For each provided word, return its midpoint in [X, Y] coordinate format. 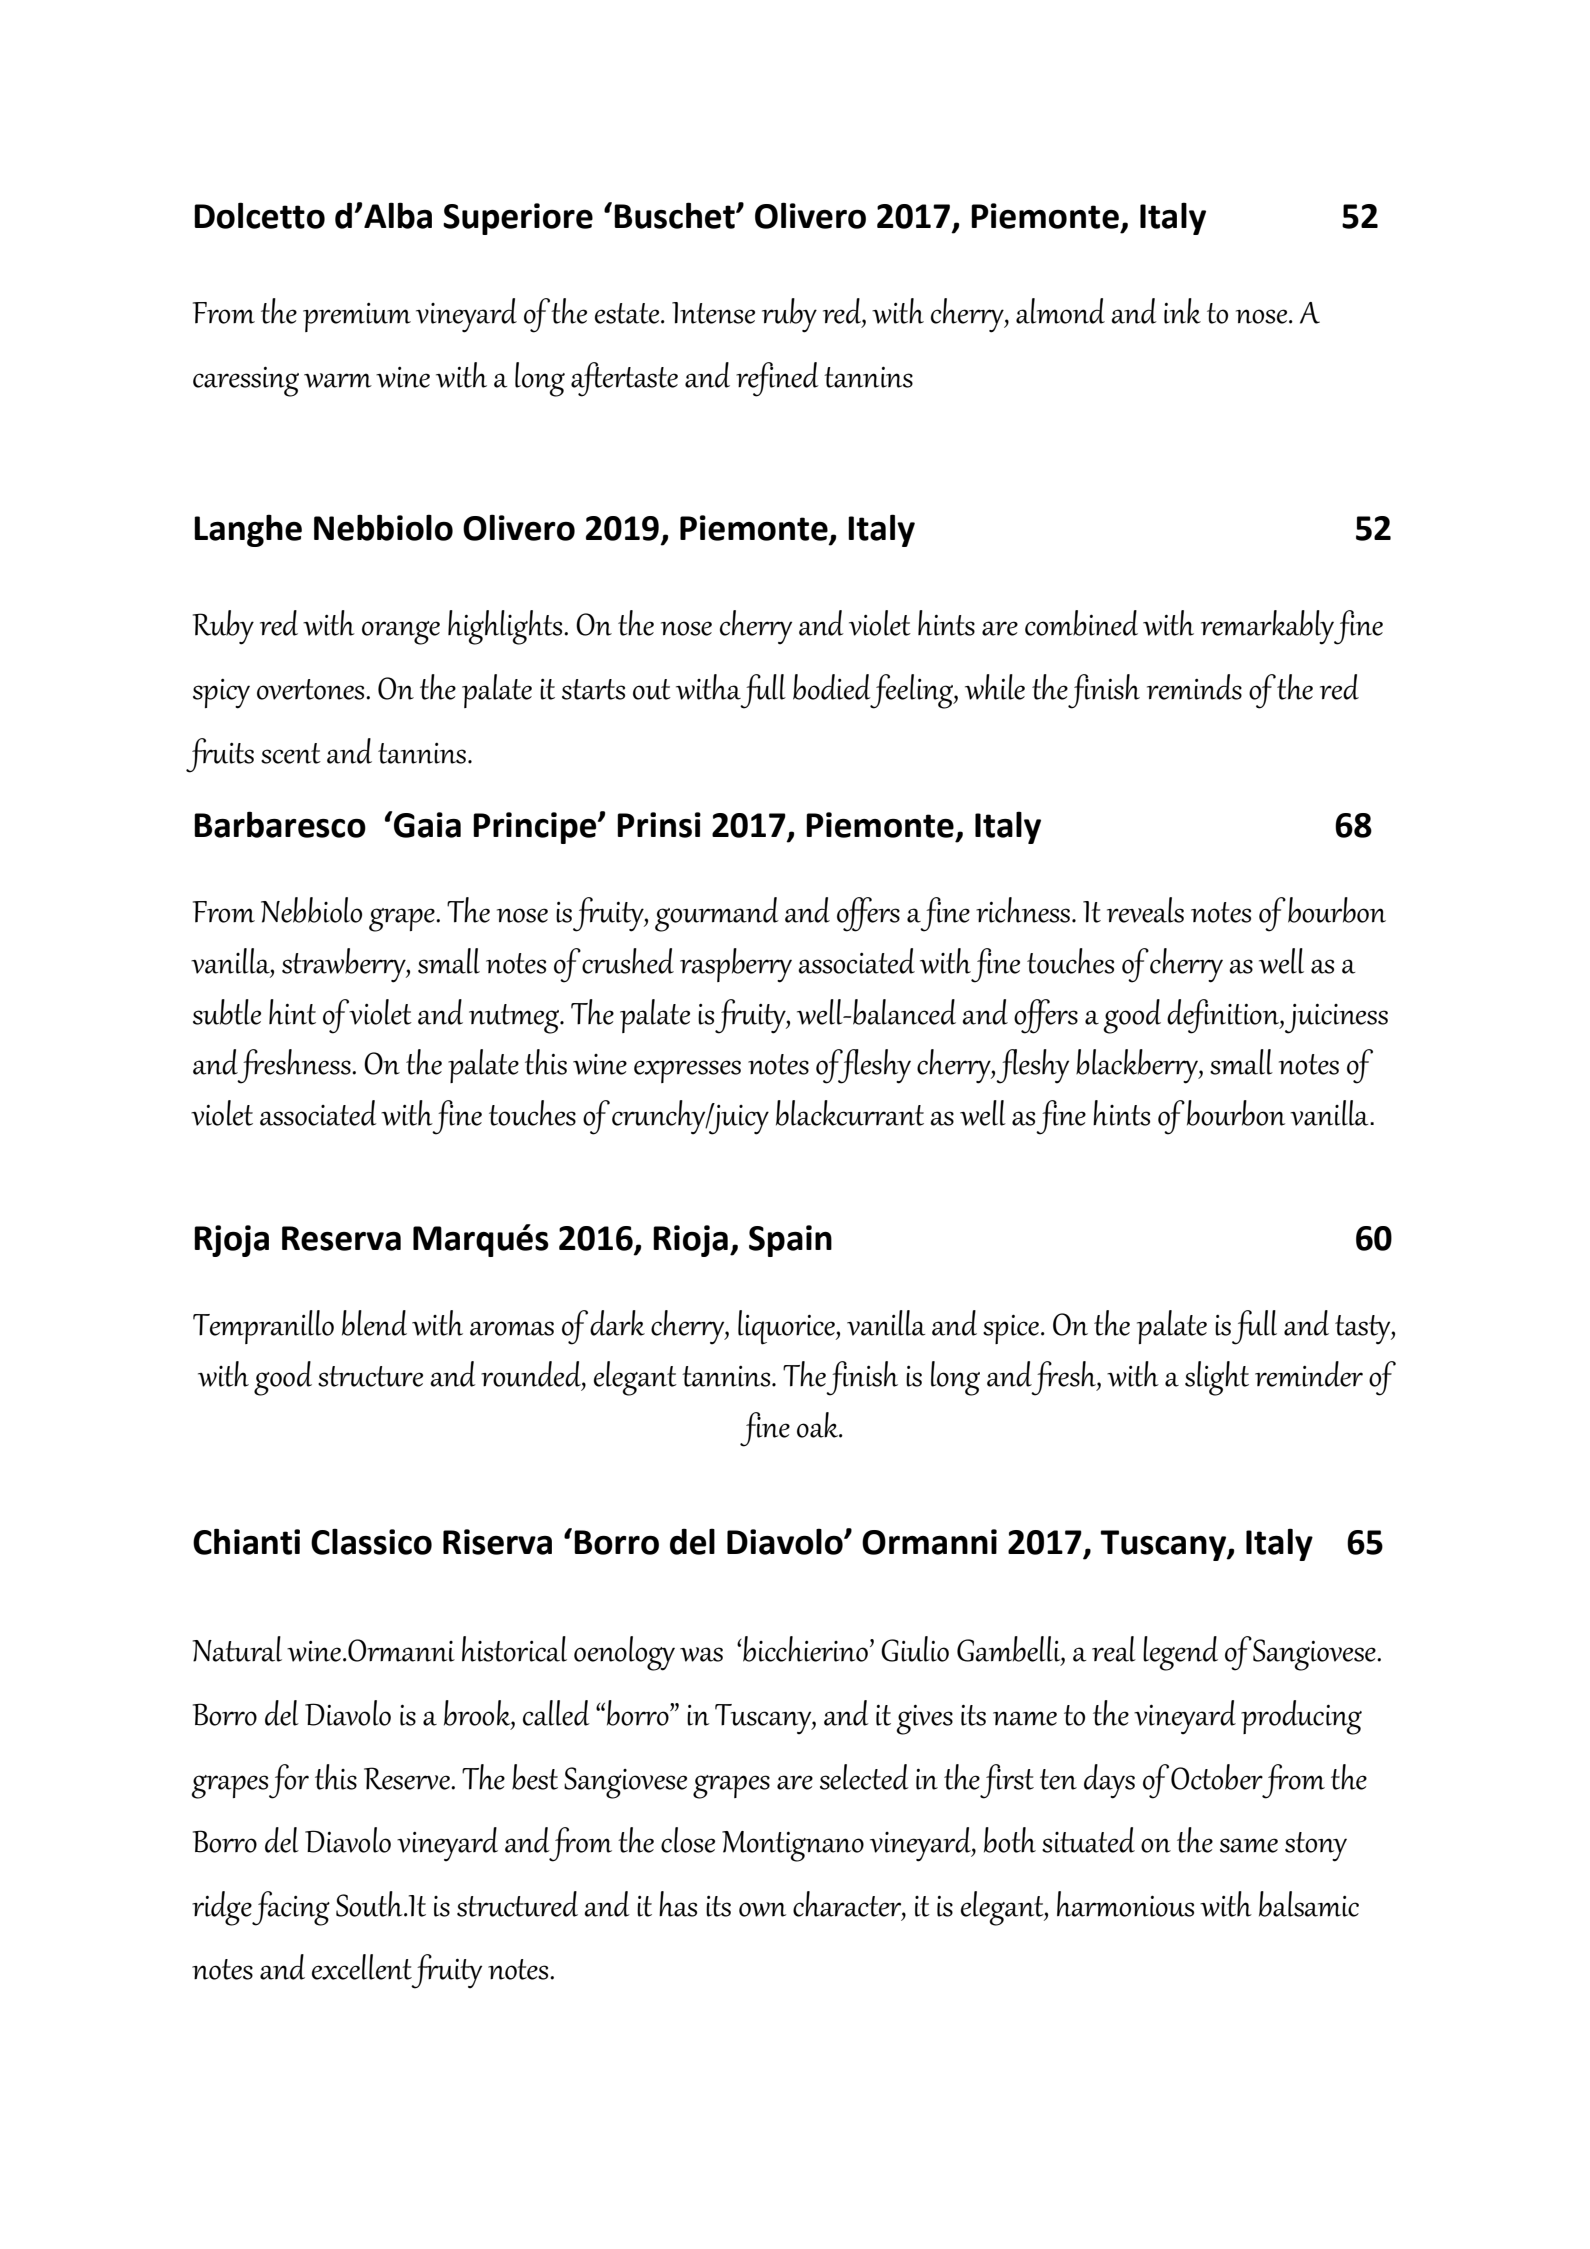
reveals [1145, 910]
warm [338, 380]
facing [291, 1908]
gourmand [717, 914]
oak [819, 1425]
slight [1217, 1378]
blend [374, 1323]
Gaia [427, 825]
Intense [713, 313]
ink [1182, 311]
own [762, 1909]
